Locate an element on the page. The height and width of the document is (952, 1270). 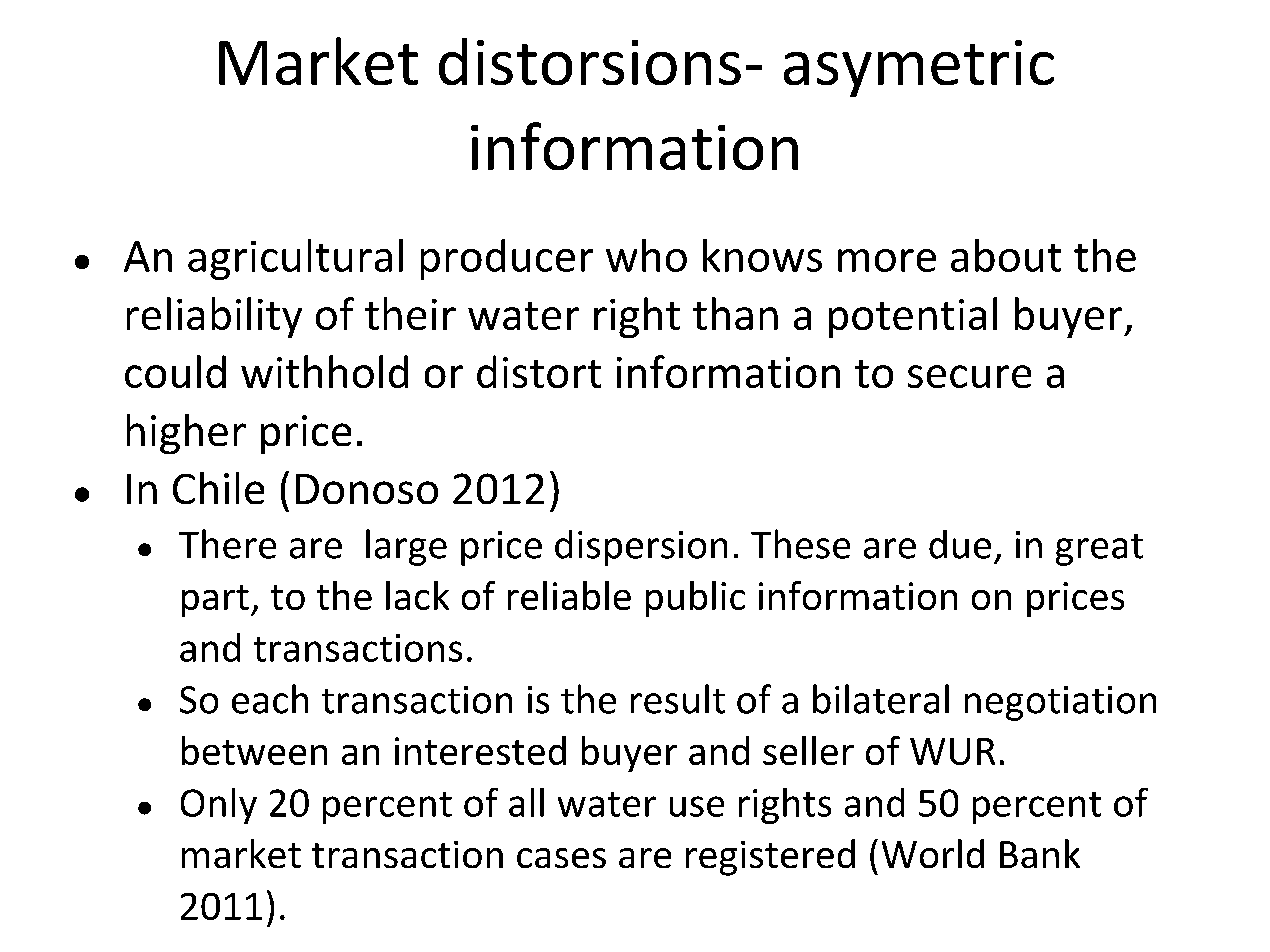
distort is located at coordinates (539, 371).
